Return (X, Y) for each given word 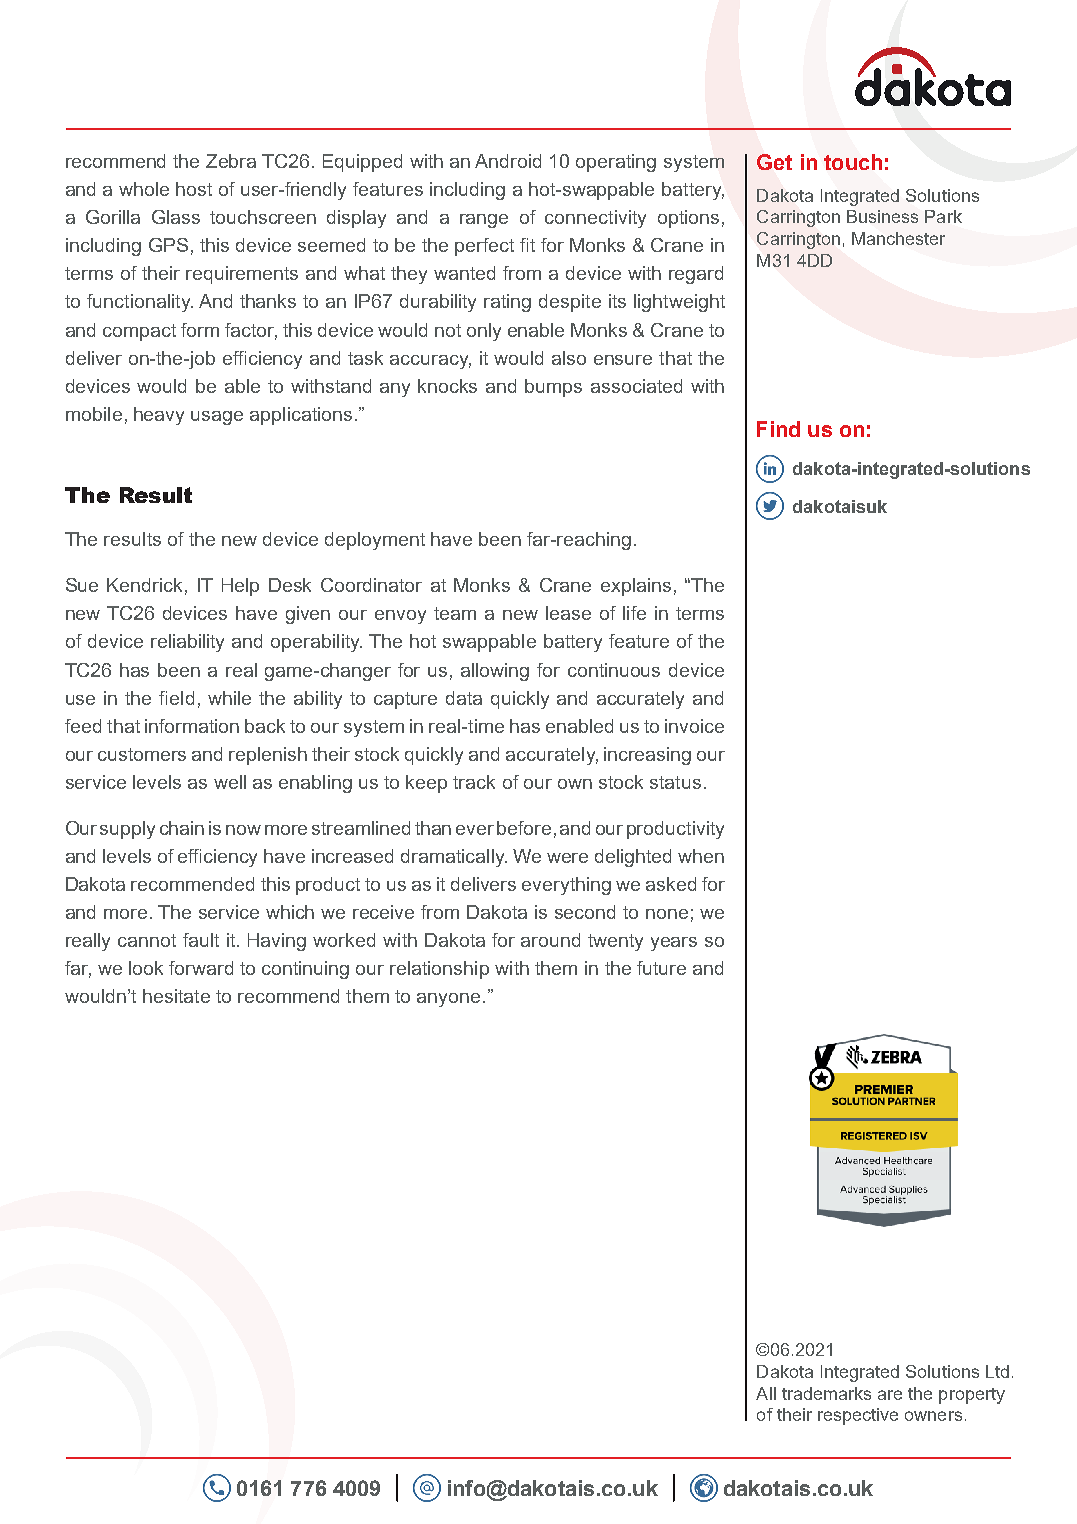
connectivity (595, 219)
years (674, 944)
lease (568, 613)
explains (636, 587)
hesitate (176, 996)
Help (240, 587)
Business (882, 216)
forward (201, 968)
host (194, 189)
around (550, 940)
